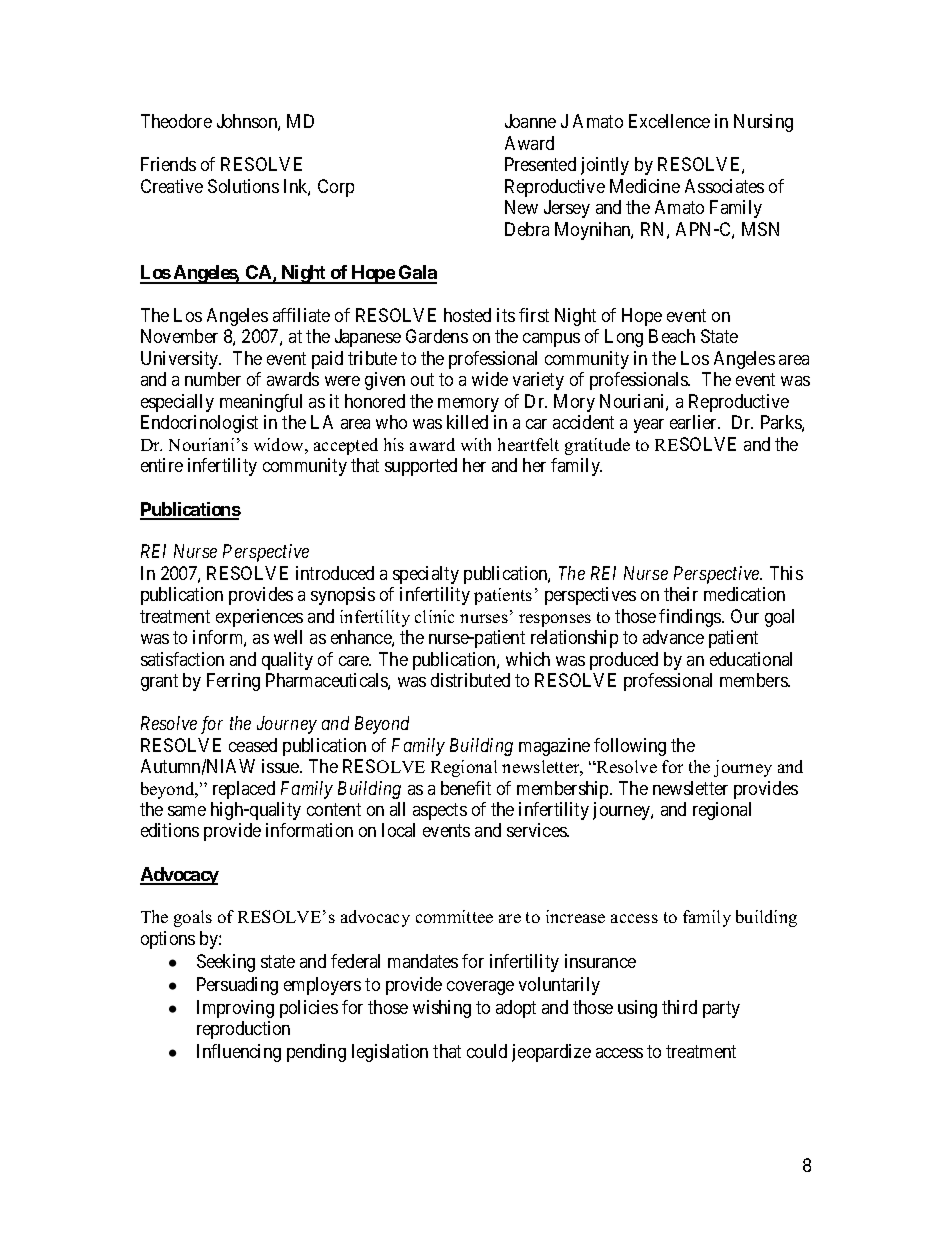 Image resolution: width=952 pixels, height=1233 pixels. I want to click on Solutions, so click(243, 186).
